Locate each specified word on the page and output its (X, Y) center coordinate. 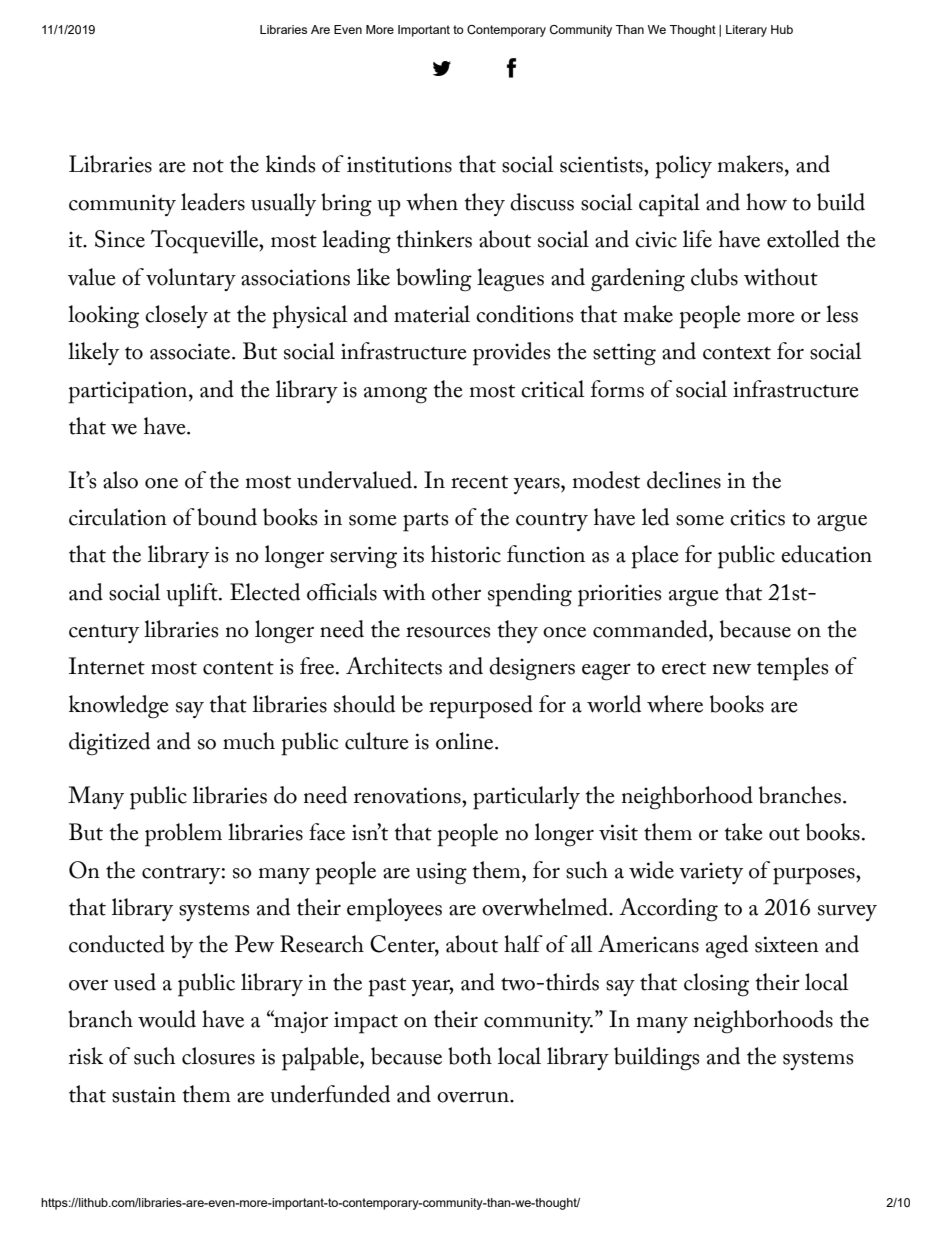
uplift (193, 595)
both (470, 1056)
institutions (399, 164)
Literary (746, 31)
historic (466, 554)
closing (716, 985)
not (208, 166)
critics (757, 517)
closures (218, 1056)
